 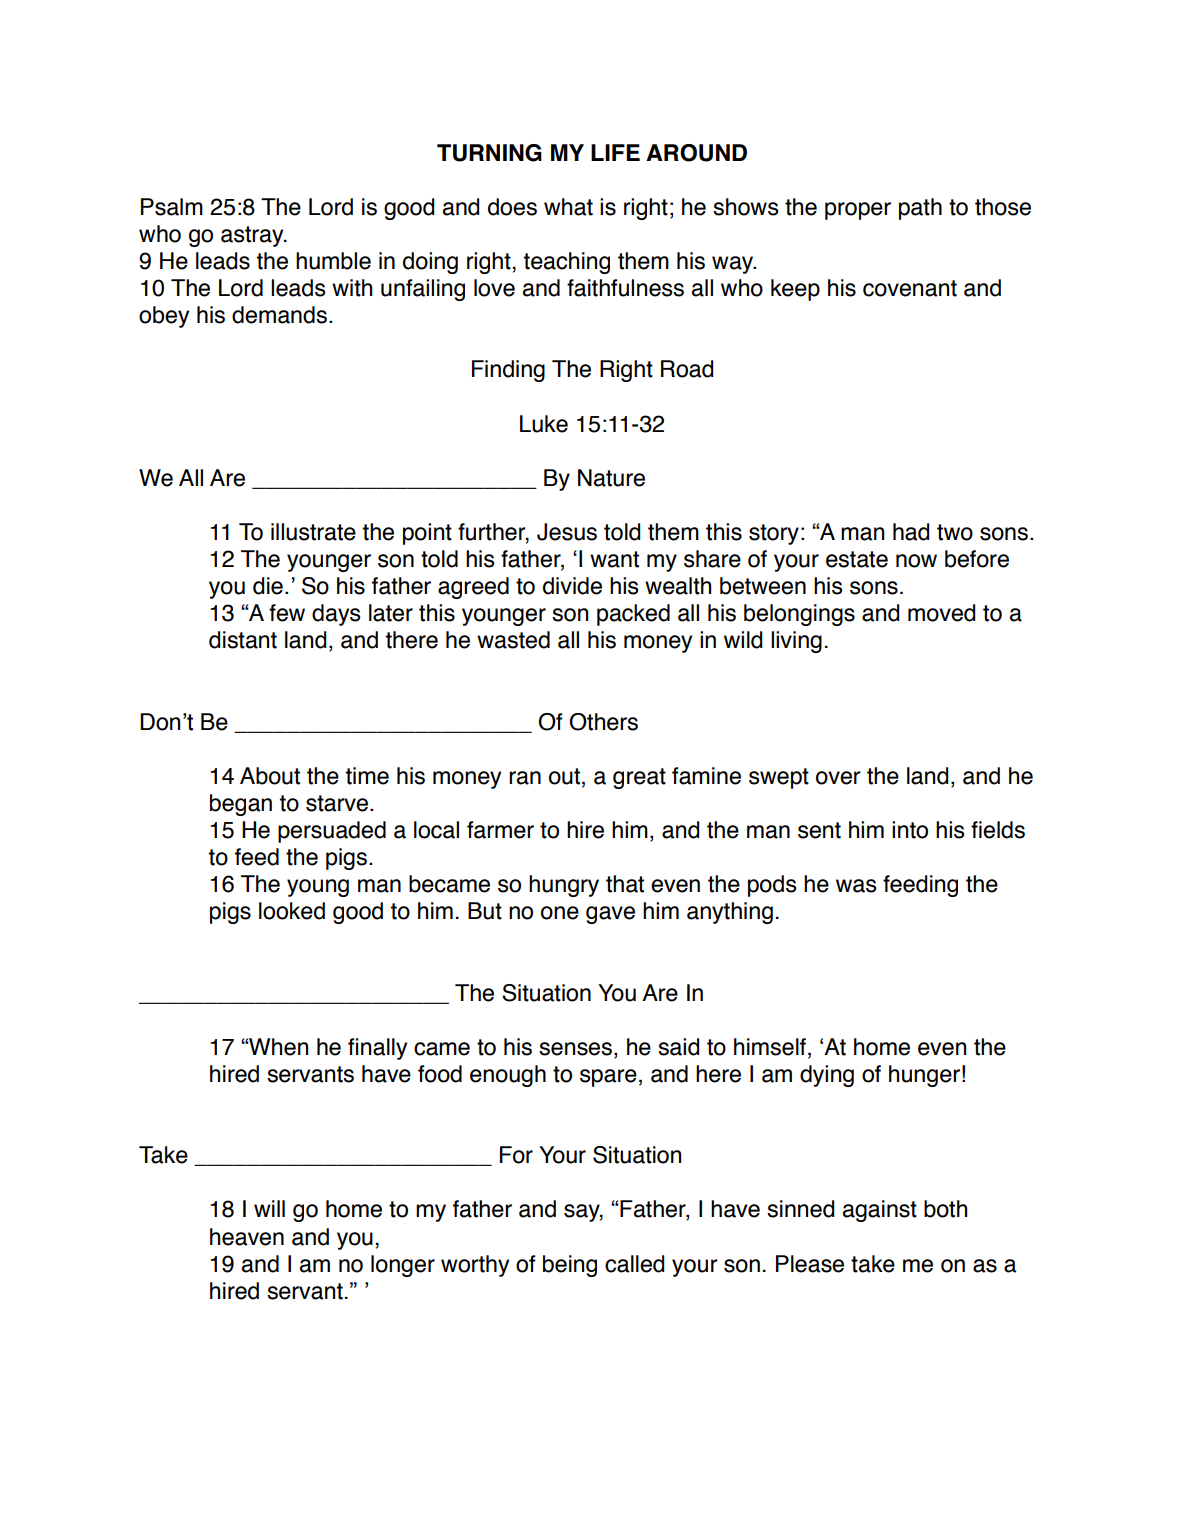 What do you see at coordinates (610, 915) in the image?
I see `gave` at bounding box center [610, 915].
